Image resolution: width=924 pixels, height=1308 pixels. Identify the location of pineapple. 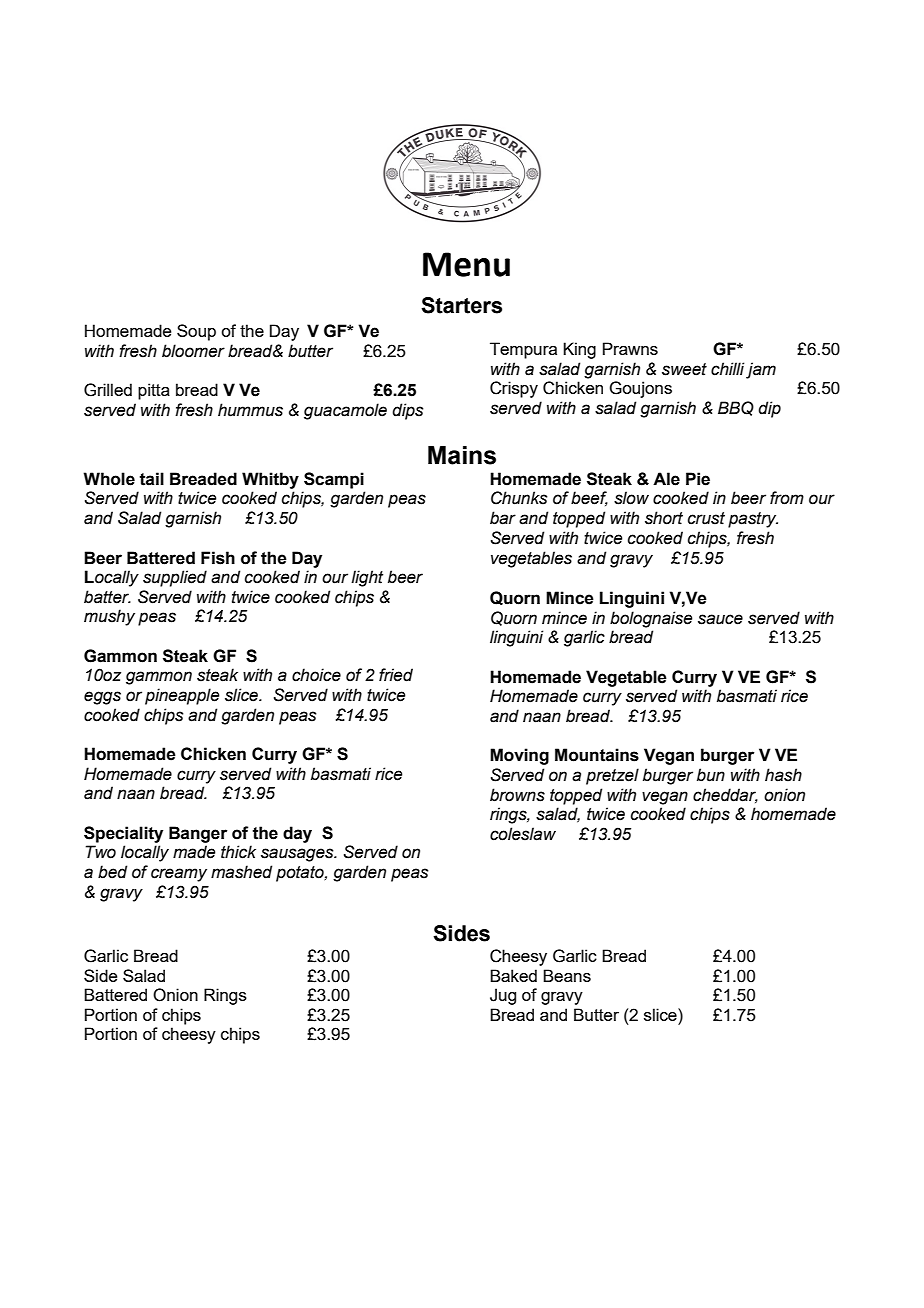
(182, 696).
